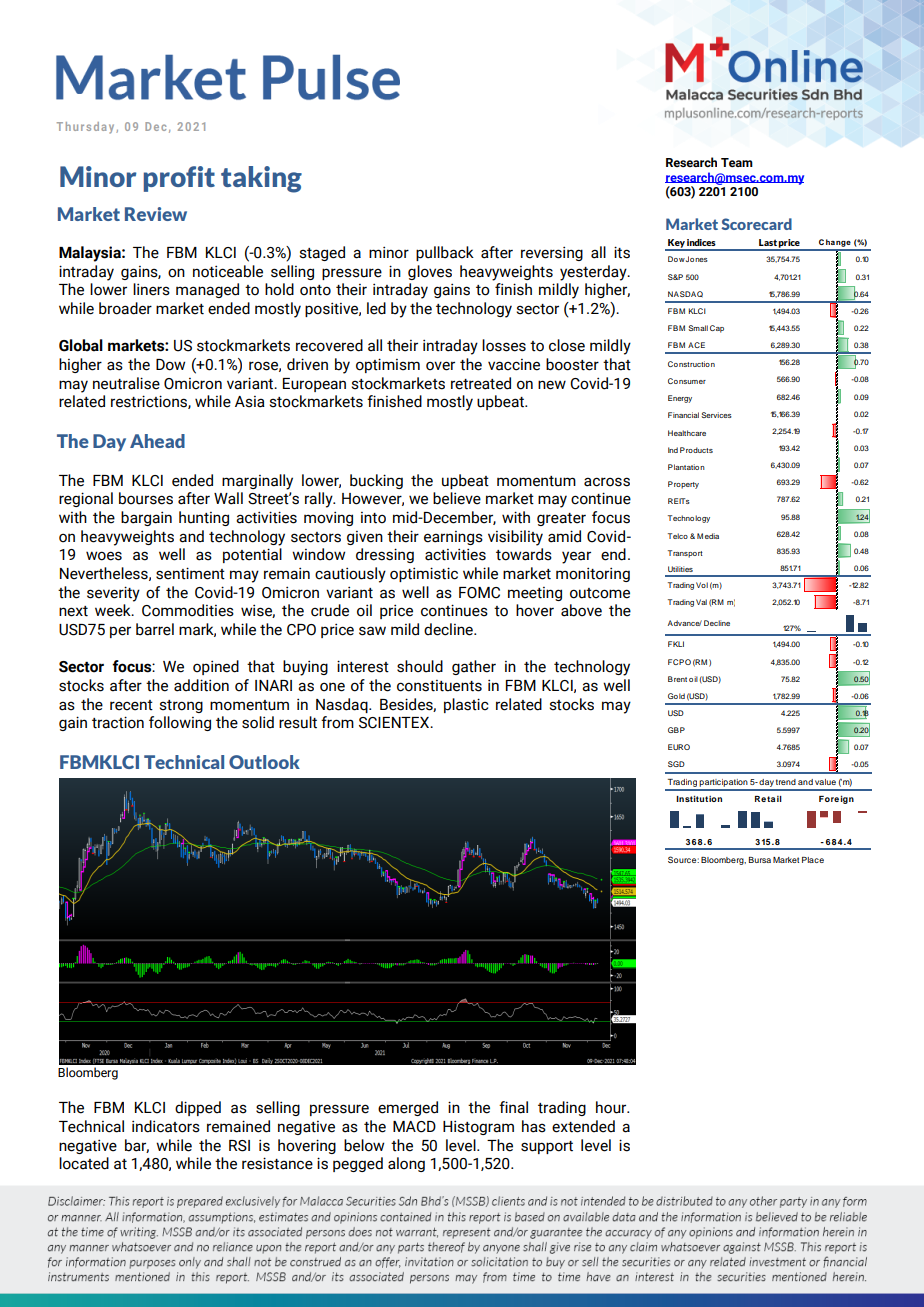  What do you see at coordinates (445, 253) in the image?
I see `pullback` at bounding box center [445, 253].
